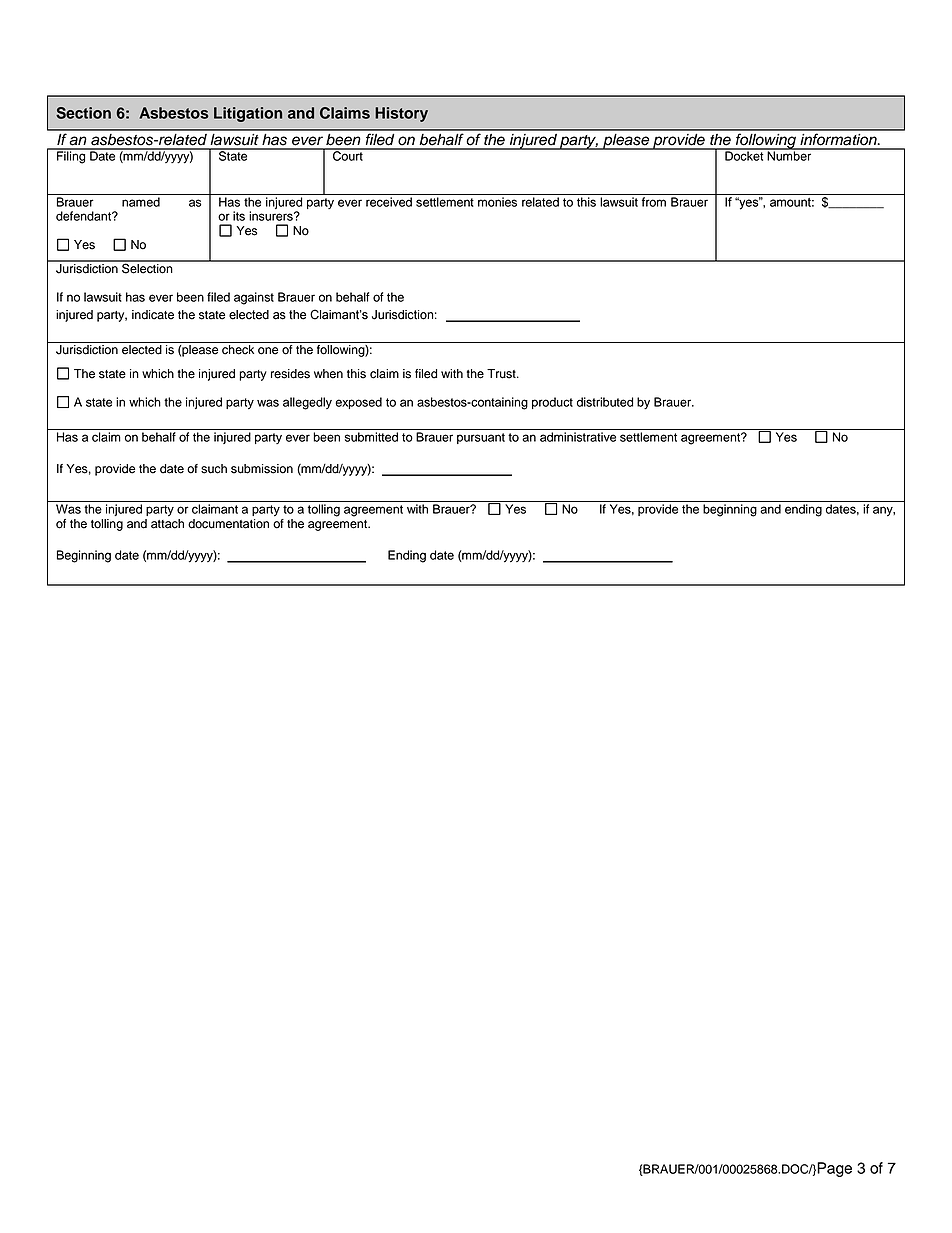 This screenshot has width=952, height=1233. I want to click on Section, so click(83, 113).
